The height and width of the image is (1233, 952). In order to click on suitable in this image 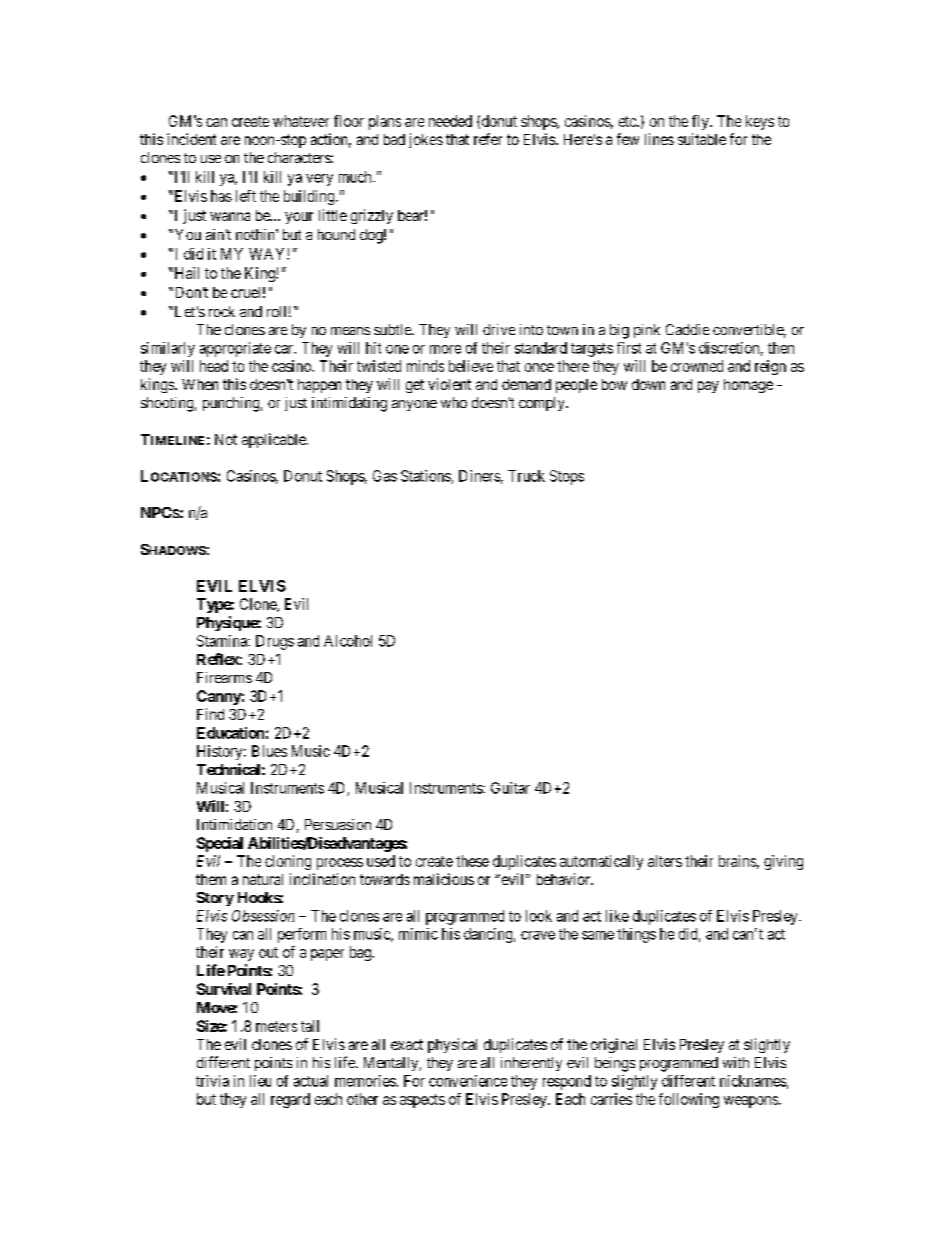, I will do `click(702, 139)`.
